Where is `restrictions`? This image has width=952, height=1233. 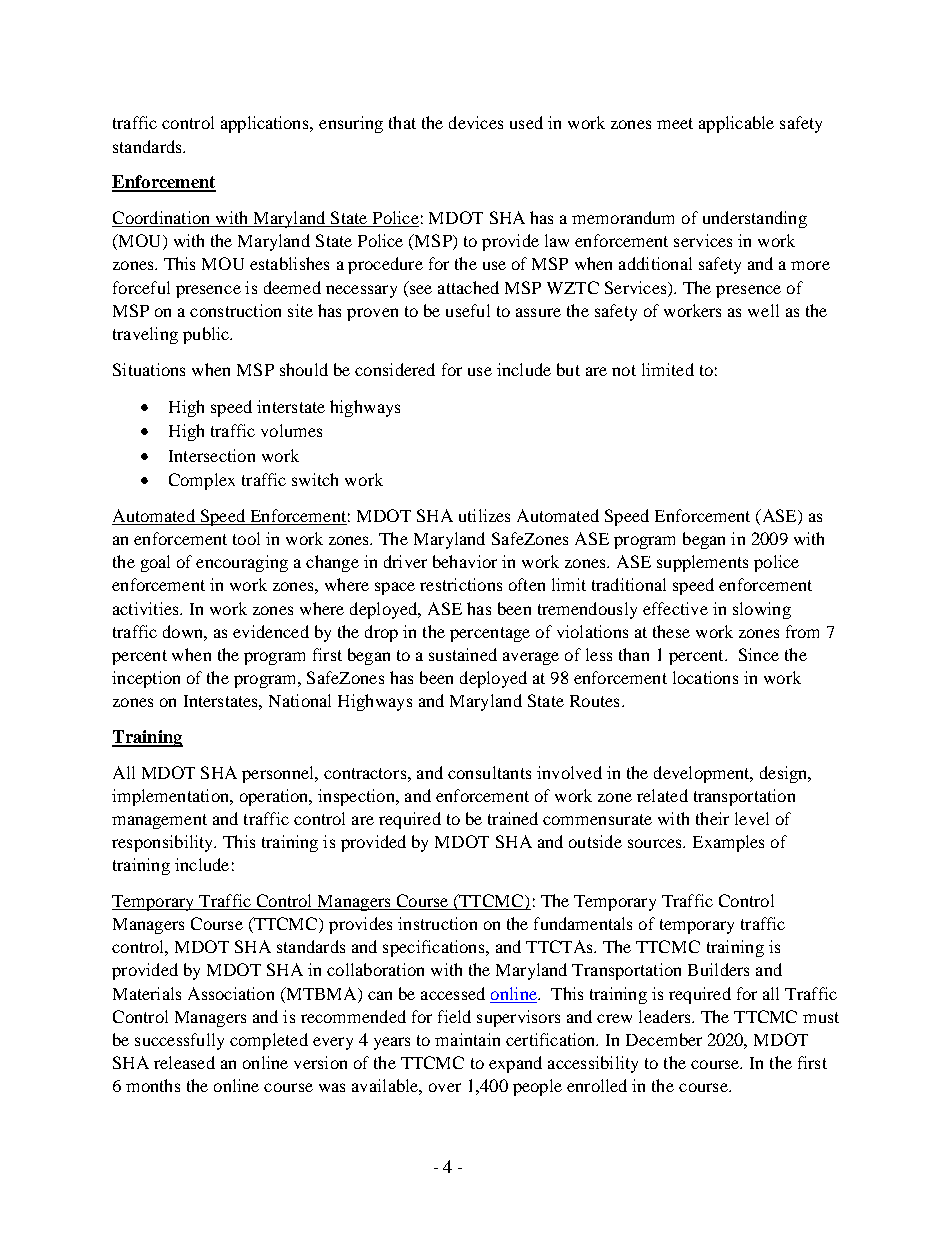
restrictions is located at coordinates (461, 584).
